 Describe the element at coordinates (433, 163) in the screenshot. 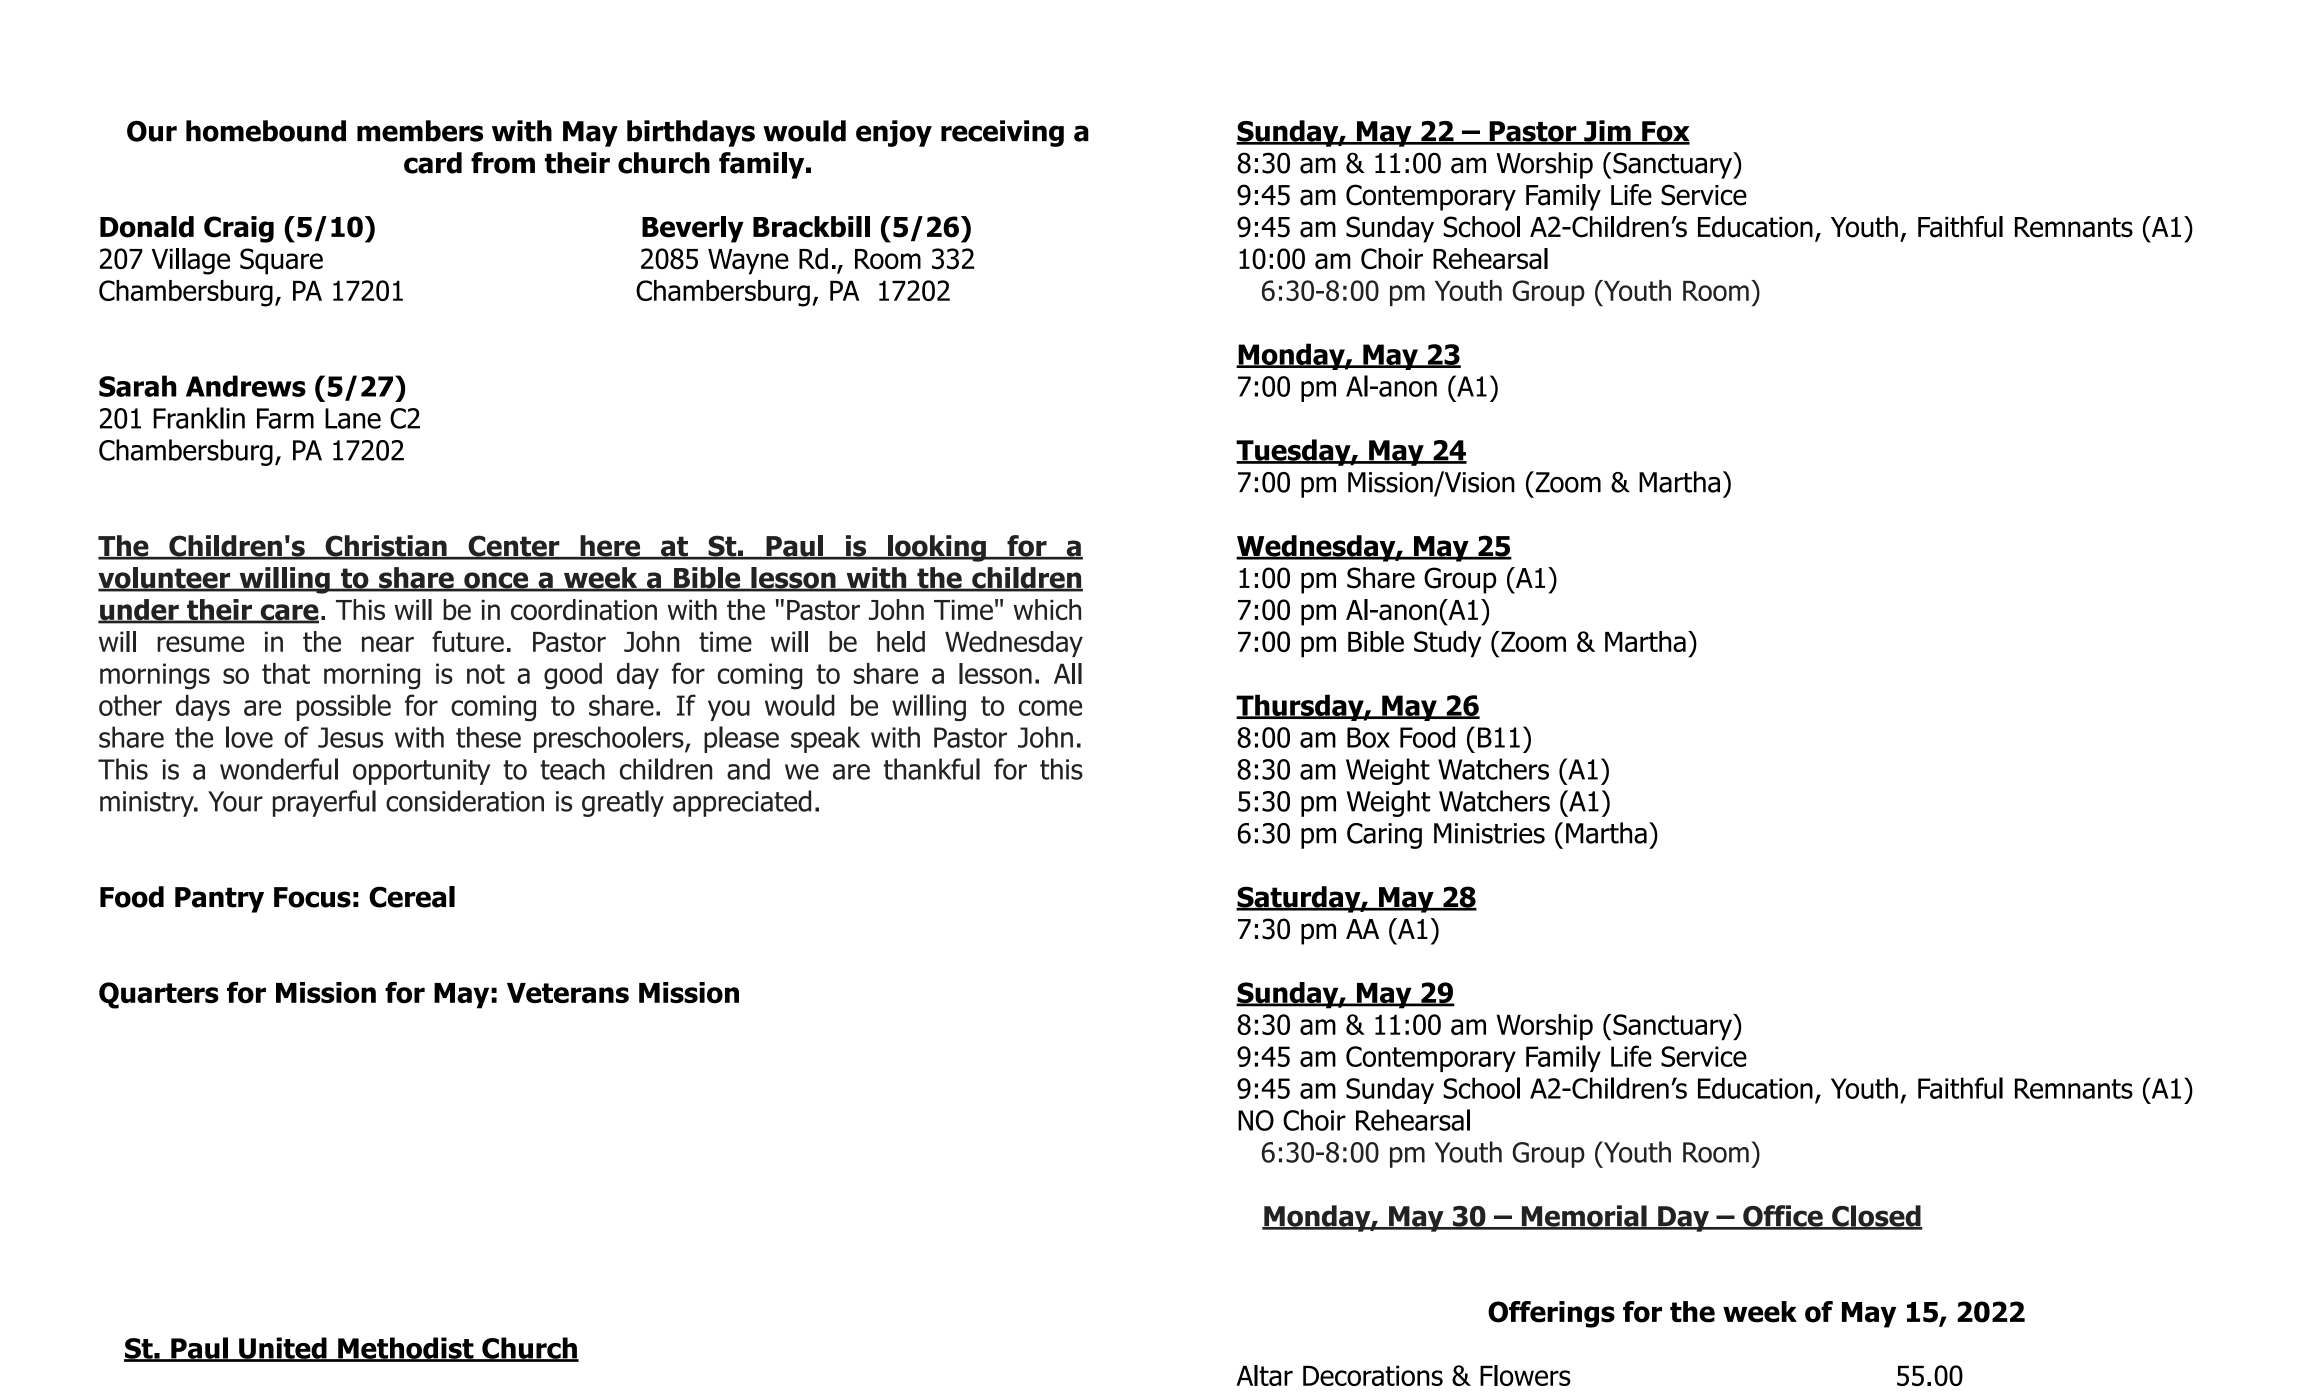

I see `card` at that location.
